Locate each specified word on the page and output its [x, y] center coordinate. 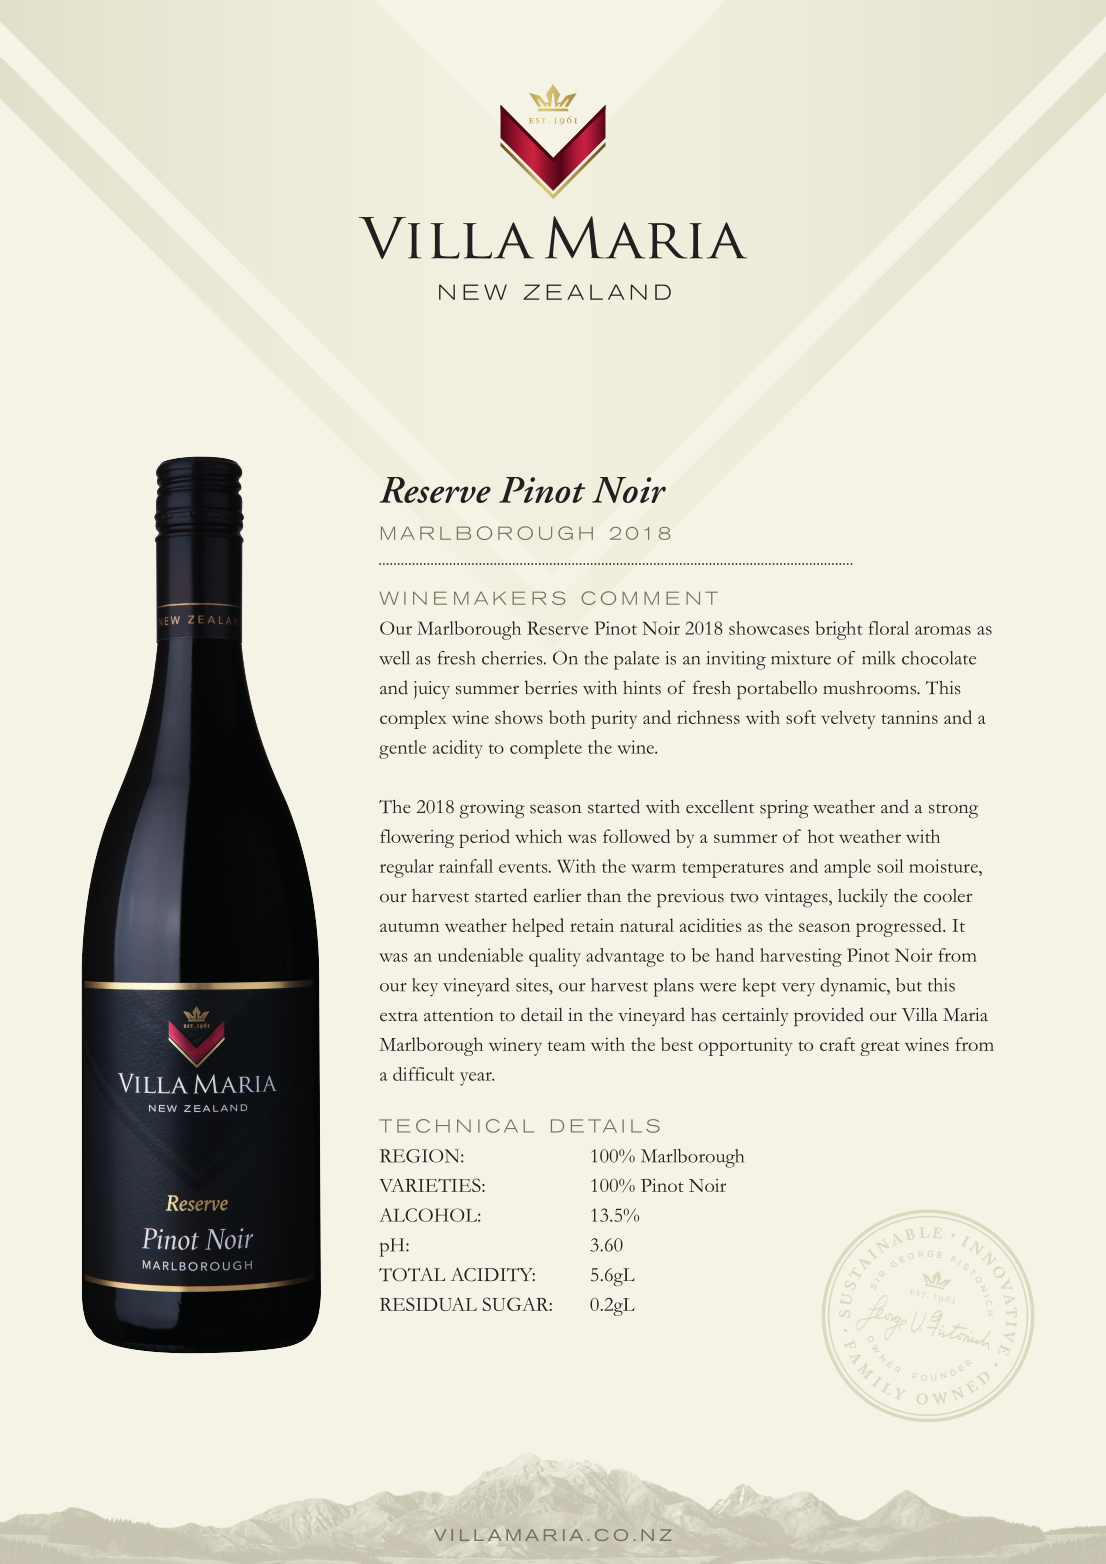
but [909, 985]
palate [636, 660]
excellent [720, 807]
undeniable [480, 955]
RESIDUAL [428, 1304]
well [394, 658]
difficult [423, 1074]
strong [953, 811]
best [677, 1044]
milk [878, 658]
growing [492, 809]
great [880, 1048]
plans [674, 987]
